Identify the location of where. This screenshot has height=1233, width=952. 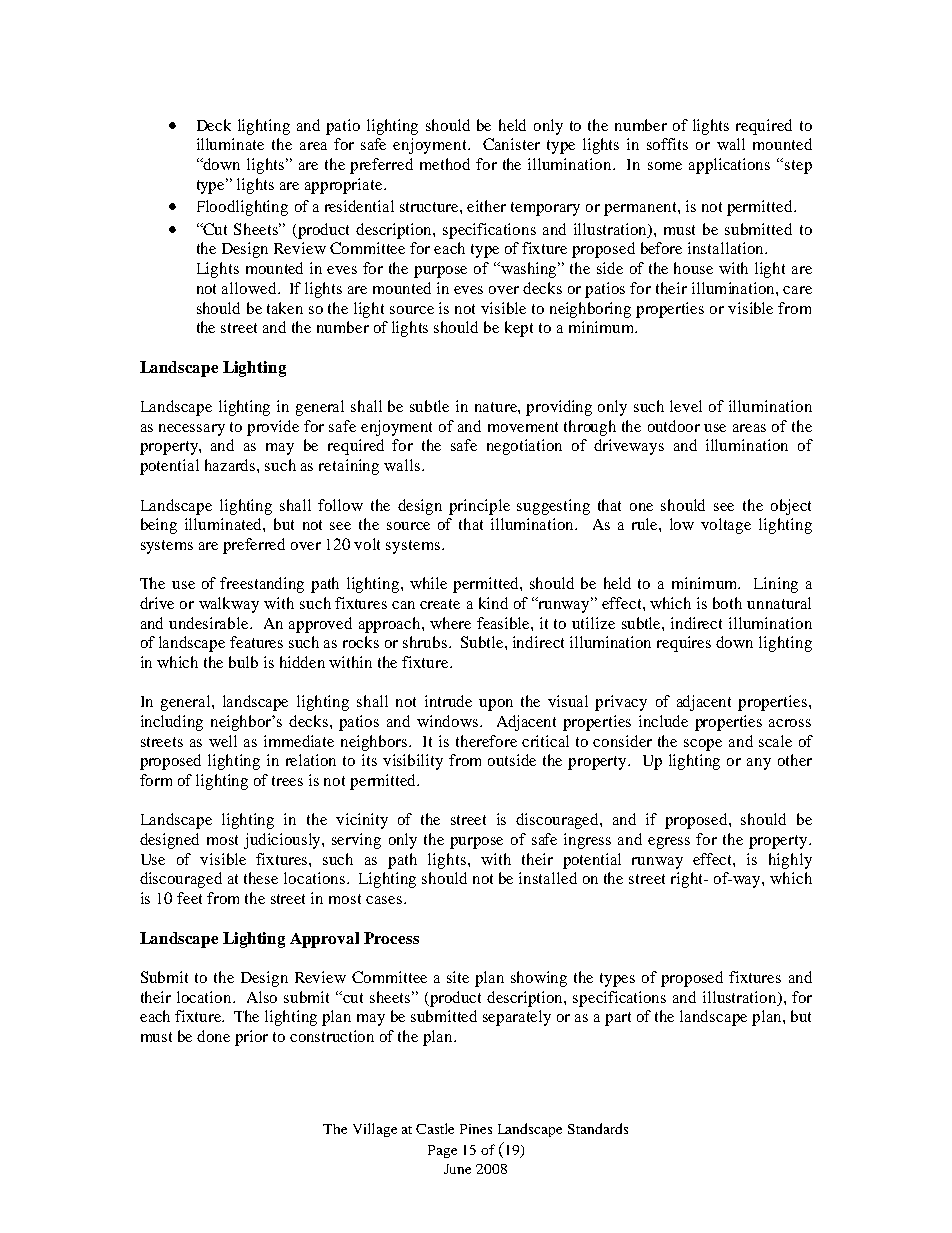
(450, 623).
